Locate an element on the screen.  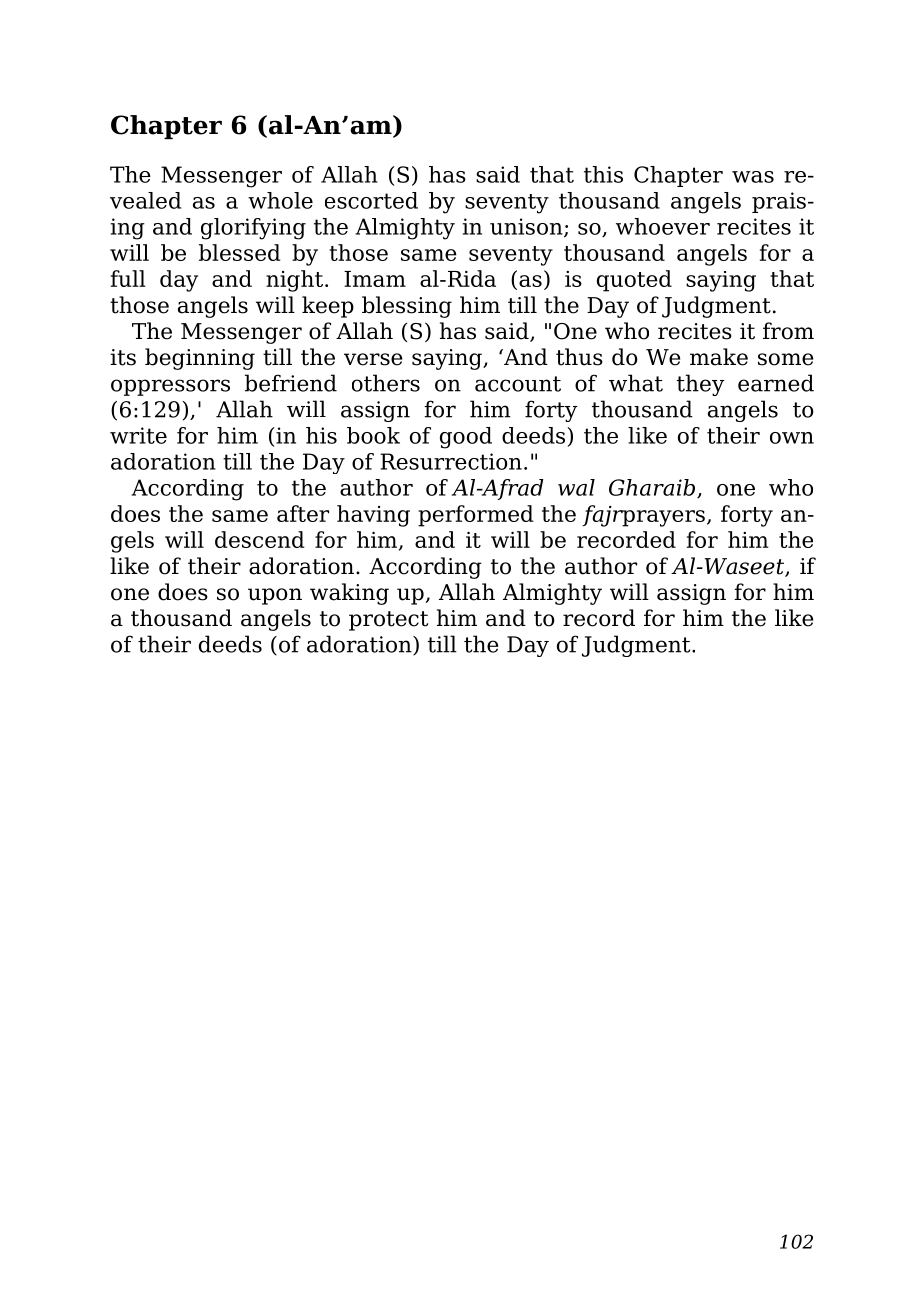
account is located at coordinates (518, 384).
